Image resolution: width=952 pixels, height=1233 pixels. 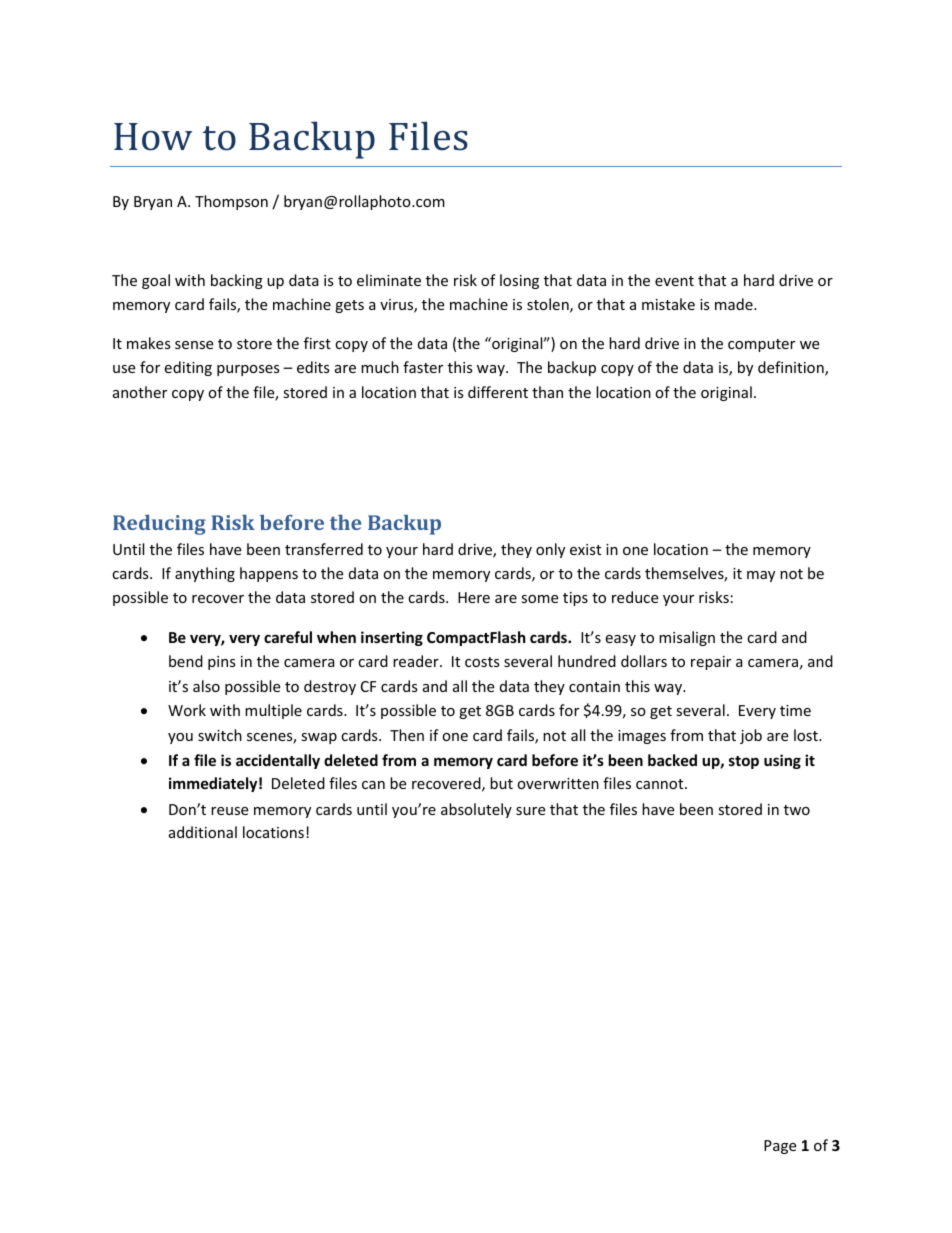 I want to click on pins, so click(x=222, y=663).
